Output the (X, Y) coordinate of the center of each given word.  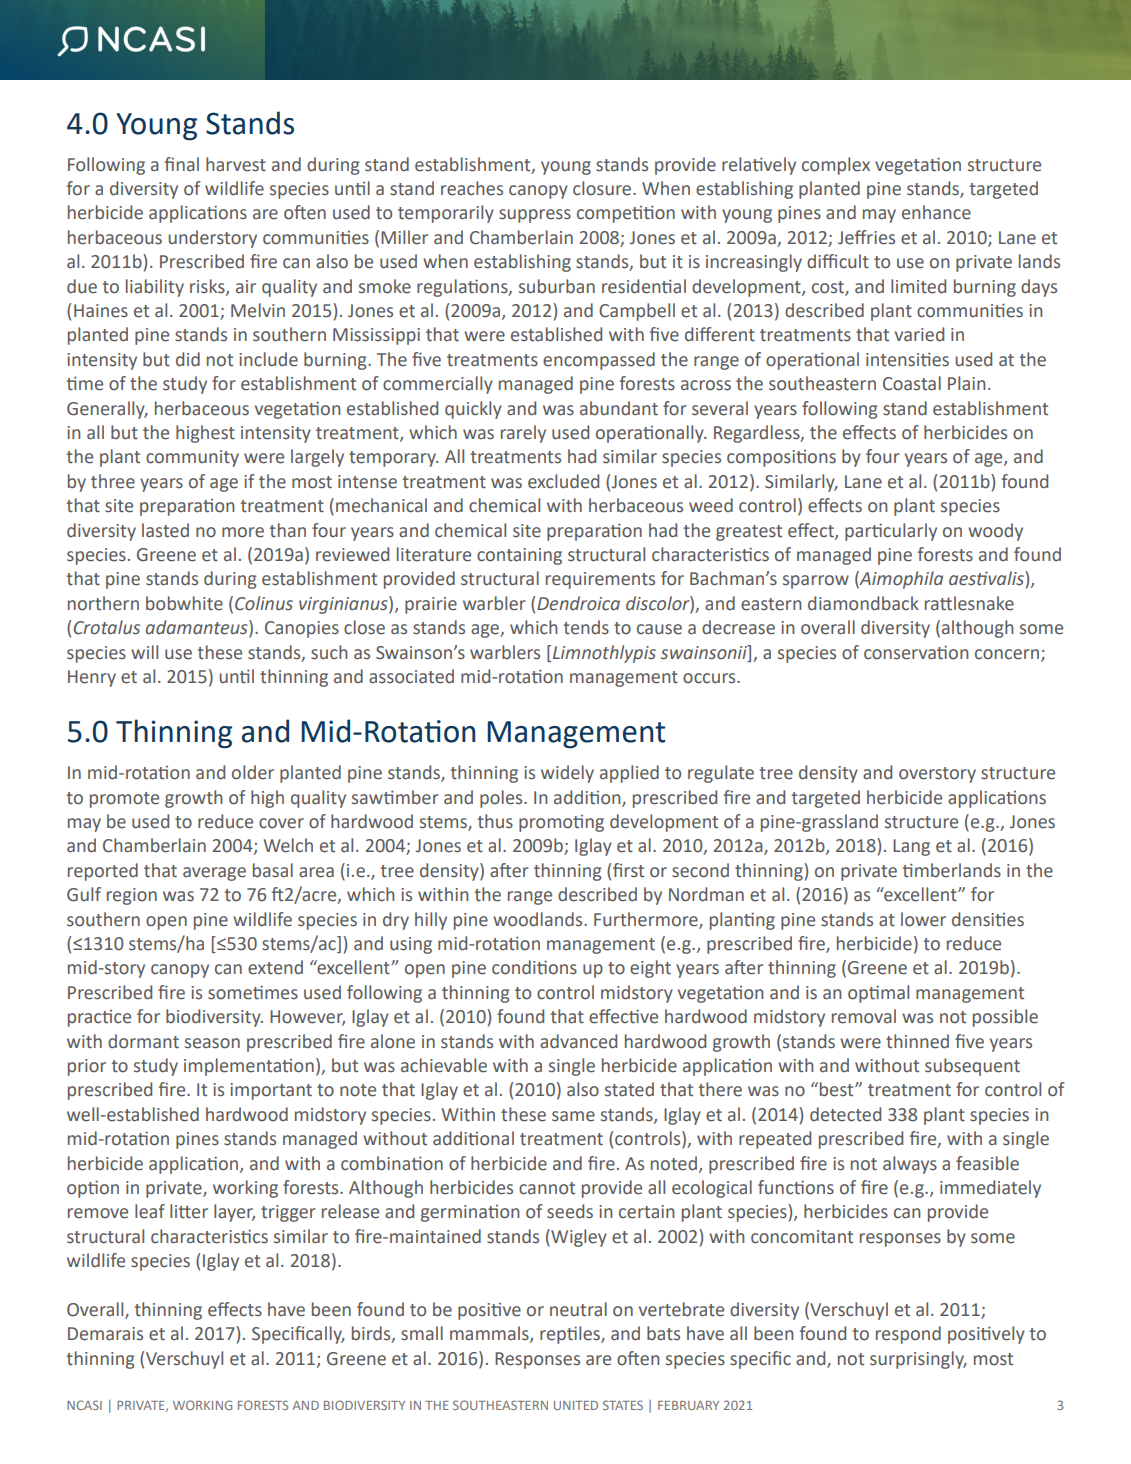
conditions (534, 967)
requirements (600, 580)
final (182, 164)
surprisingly (918, 1360)
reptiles (571, 1335)
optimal (878, 994)
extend (275, 967)
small (422, 1333)
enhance (936, 212)
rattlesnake (969, 603)
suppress (535, 216)
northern (103, 603)
